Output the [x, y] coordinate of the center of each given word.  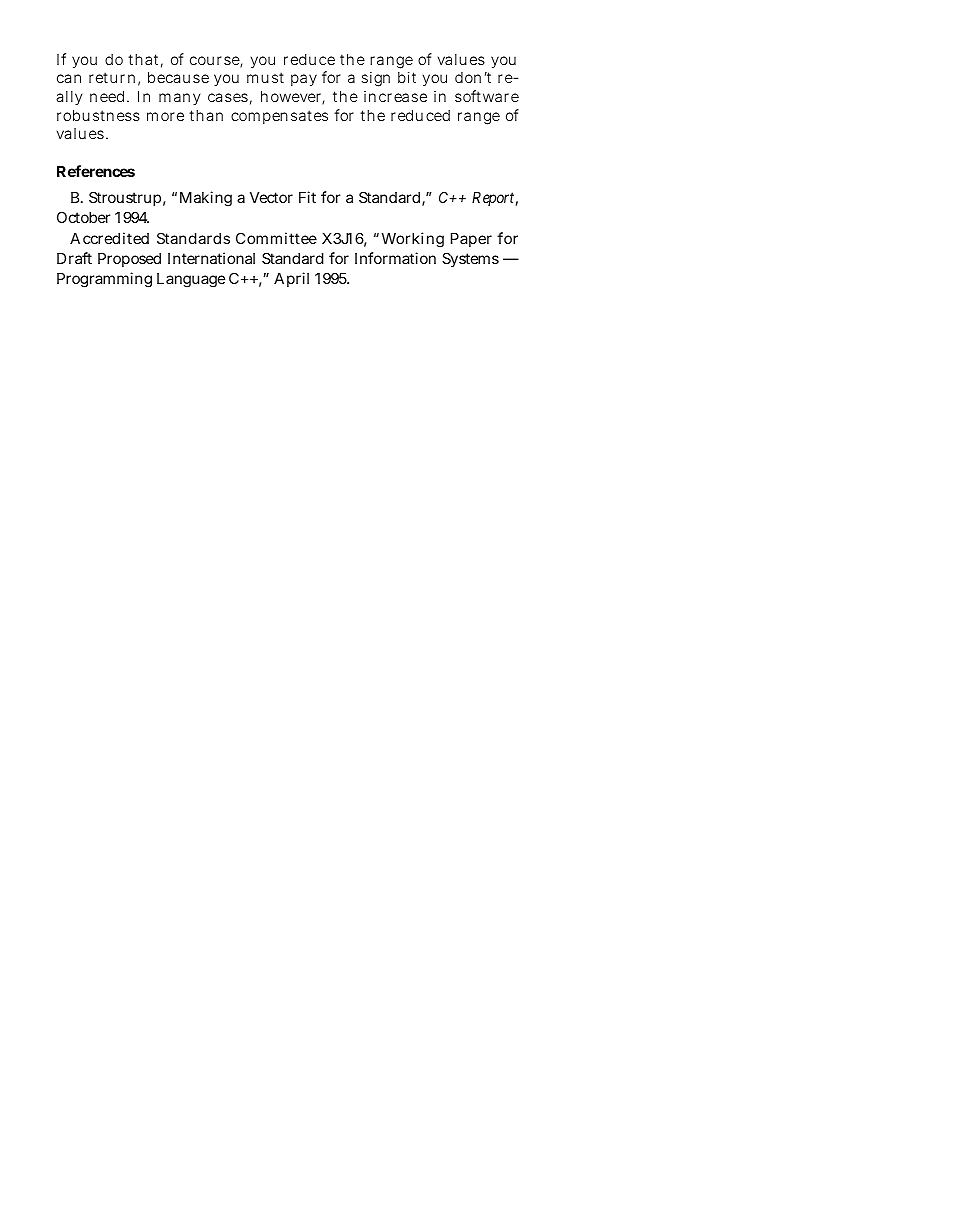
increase [395, 96]
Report [495, 199]
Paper [471, 240]
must [265, 77]
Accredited [109, 238]
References [96, 171]
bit [407, 77]
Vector [271, 197]
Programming [104, 280]
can [69, 78]
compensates [279, 117]
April [291, 279]
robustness [98, 115]
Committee [276, 238]
